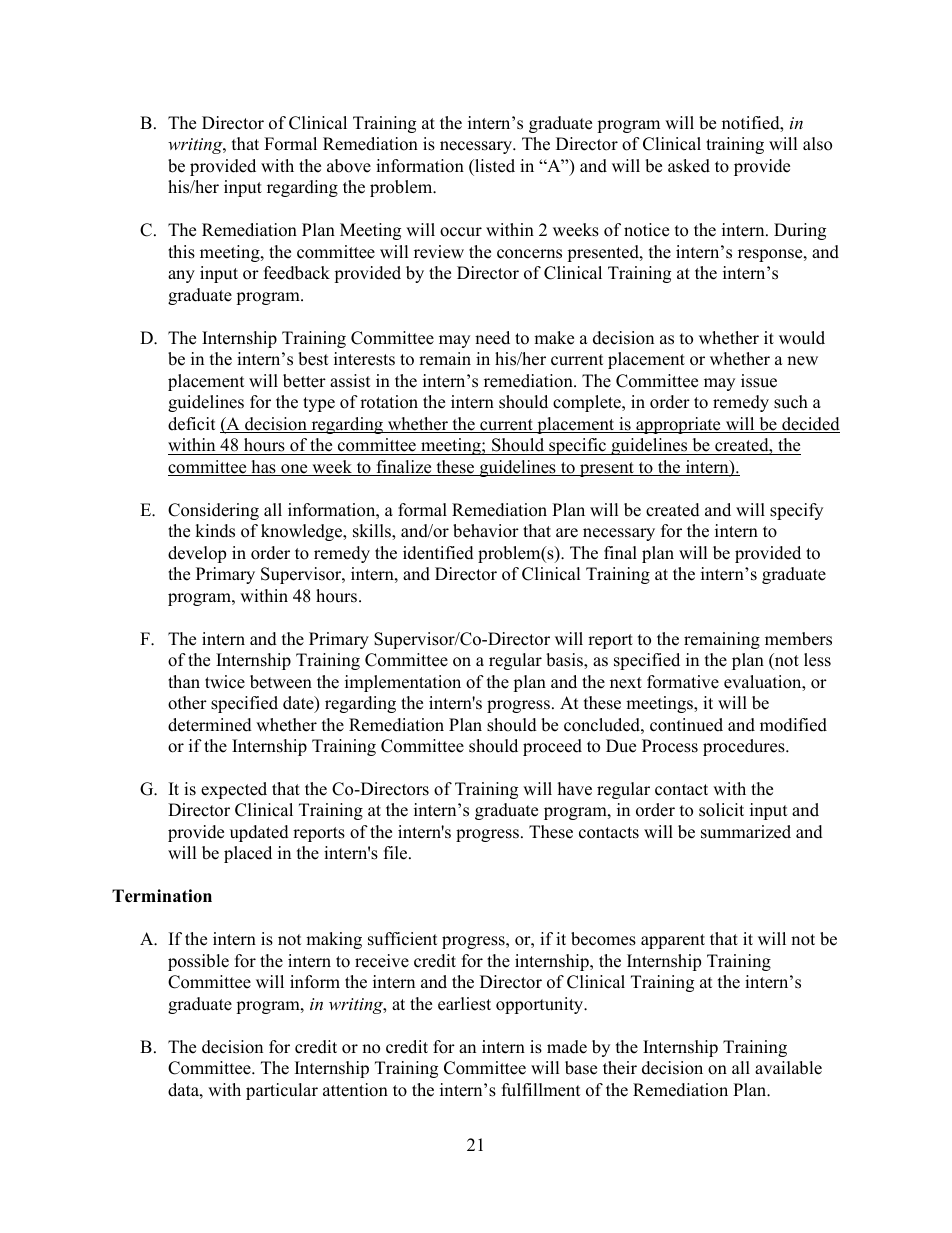  I want to click on particular, so click(282, 1091).
